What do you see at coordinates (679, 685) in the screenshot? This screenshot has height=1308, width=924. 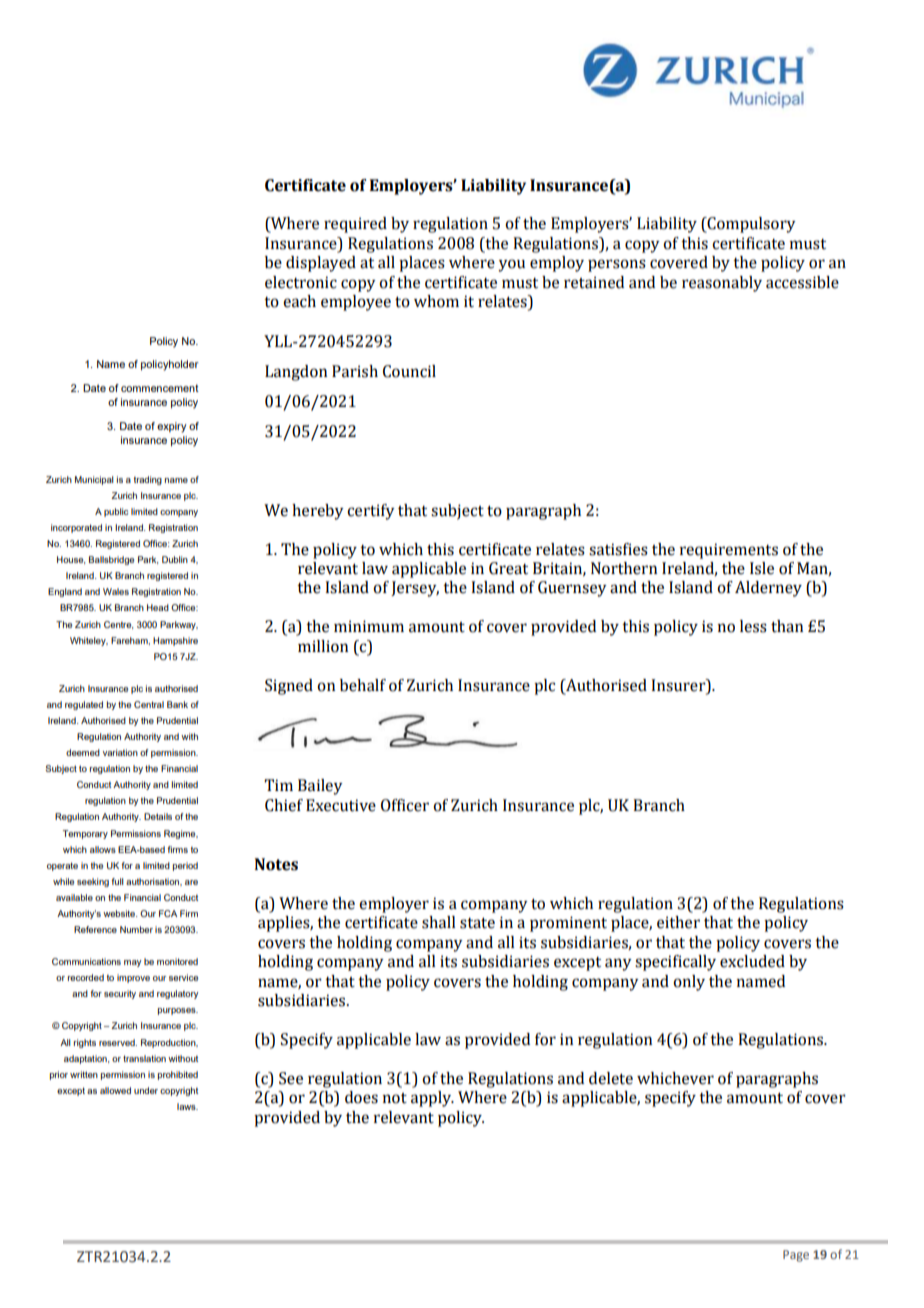 I see `Insurer` at bounding box center [679, 685].
